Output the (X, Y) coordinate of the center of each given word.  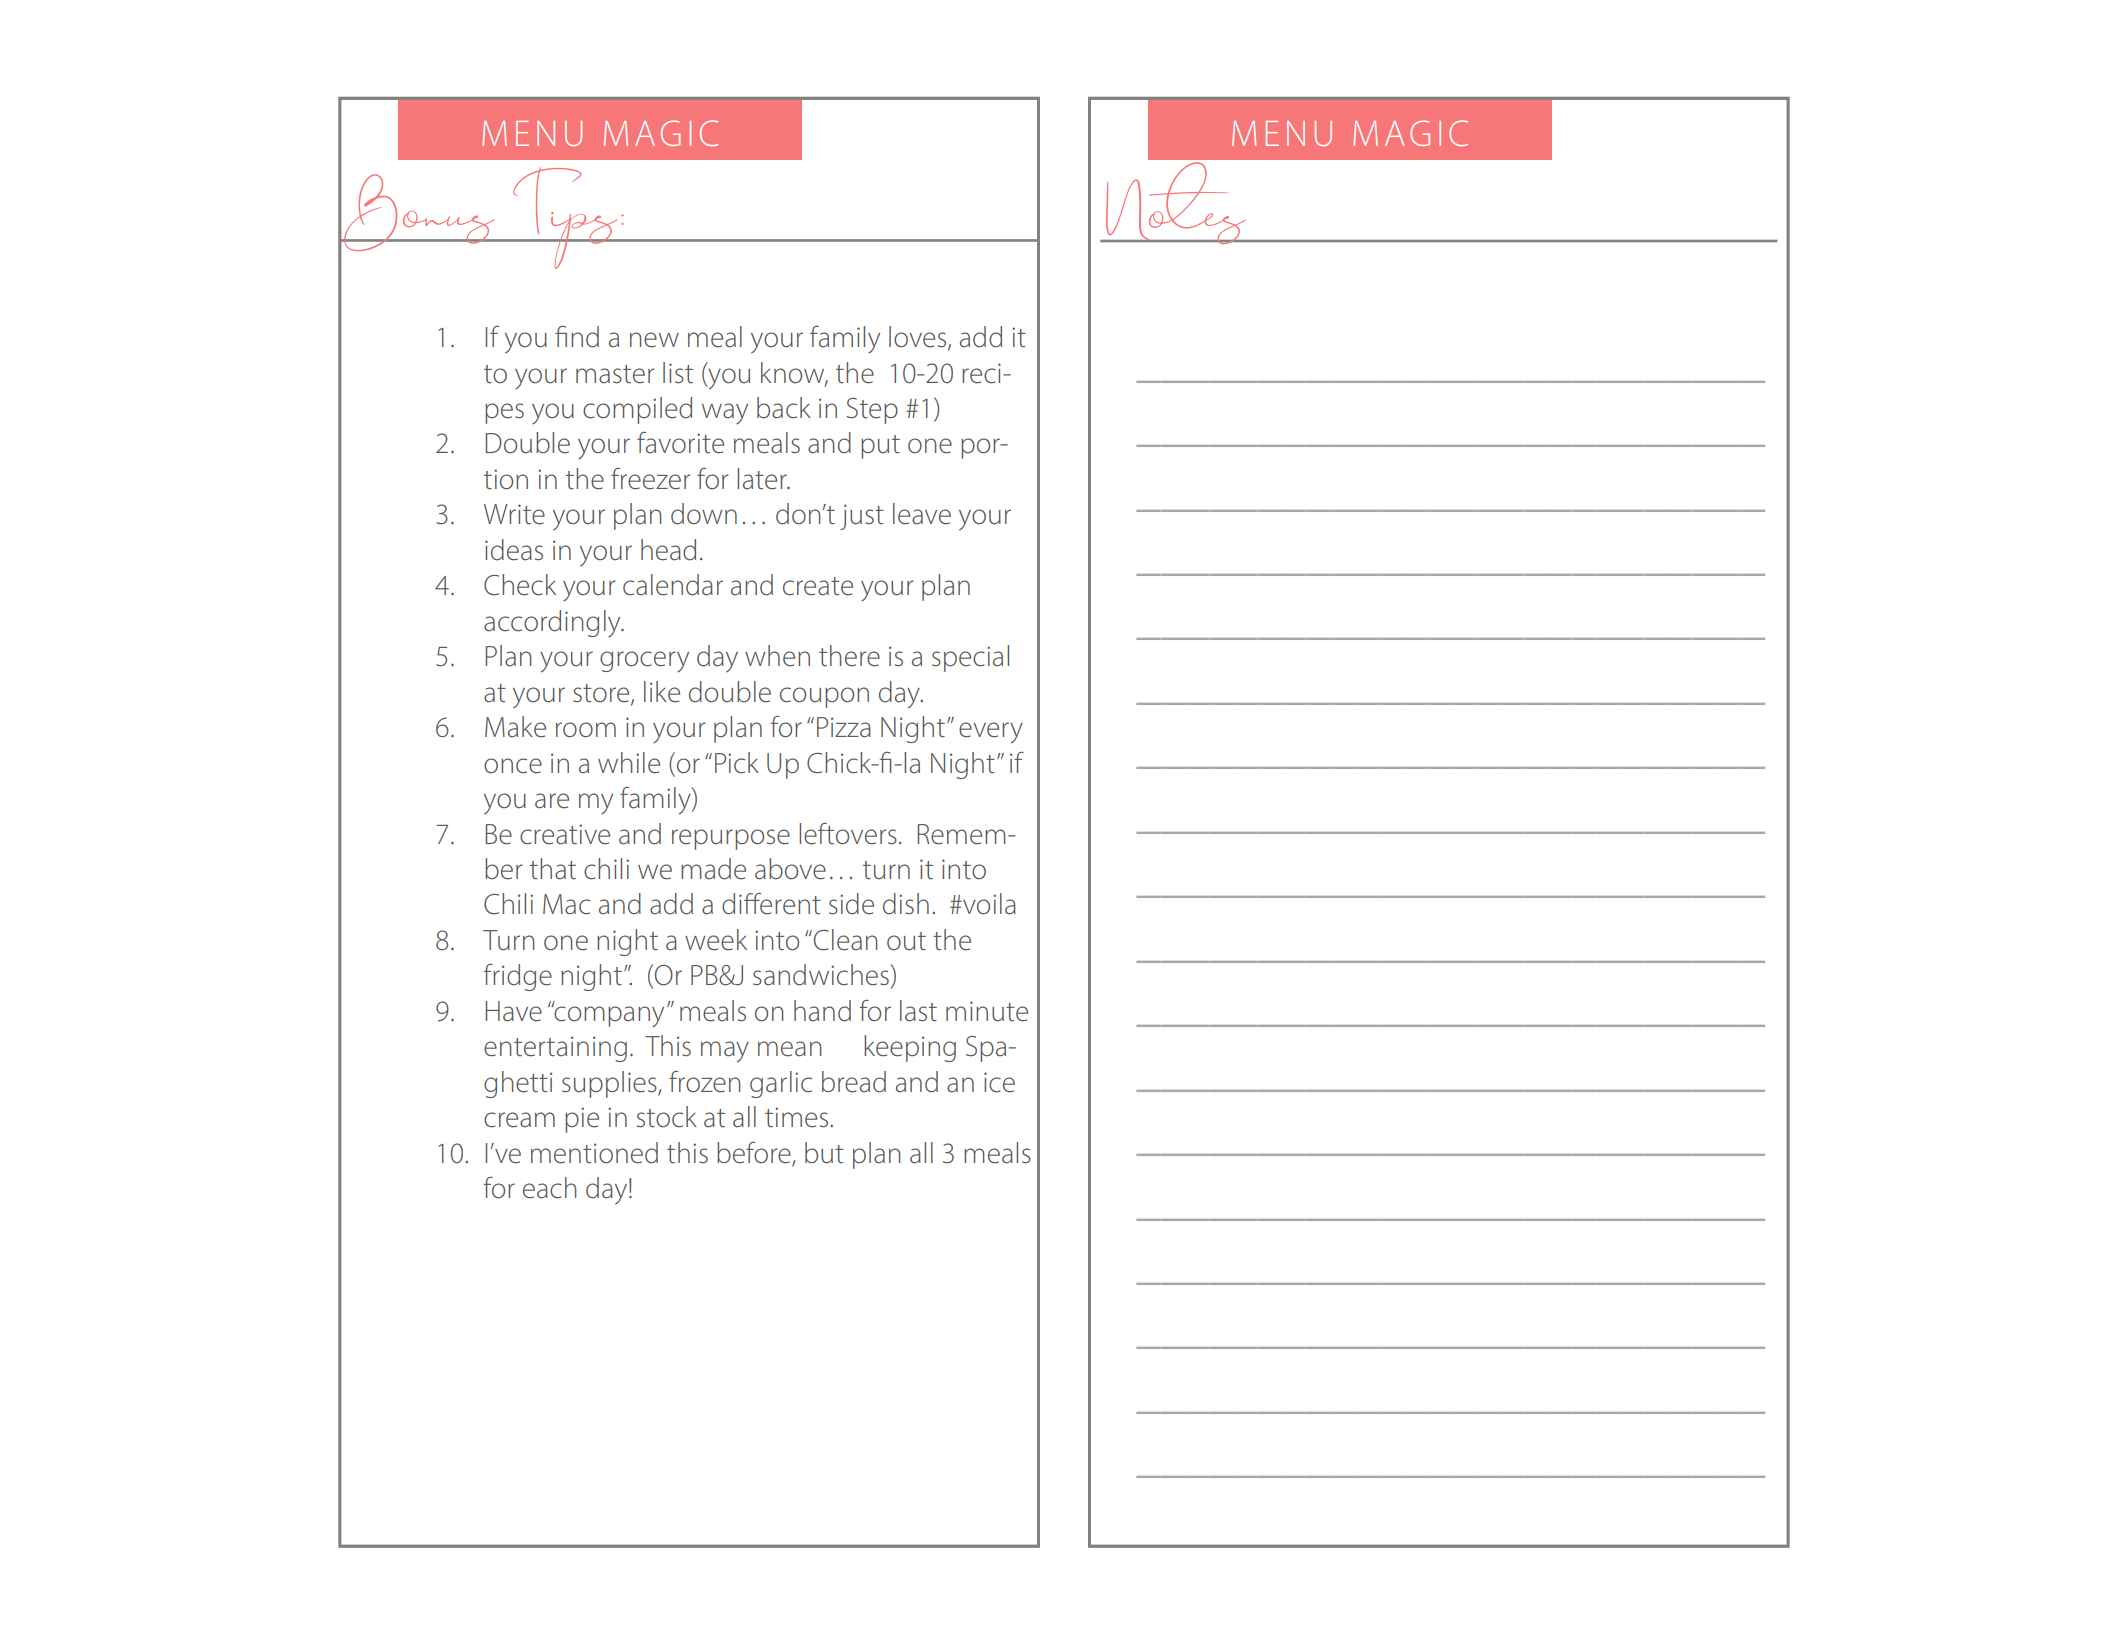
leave (922, 514)
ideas (514, 550)
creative (565, 834)
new (654, 340)
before (755, 1153)
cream (519, 1120)
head (668, 550)
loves (919, 338)
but (824, 1153)
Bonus (418, 213)
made (713, 869)
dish (906, 904)
